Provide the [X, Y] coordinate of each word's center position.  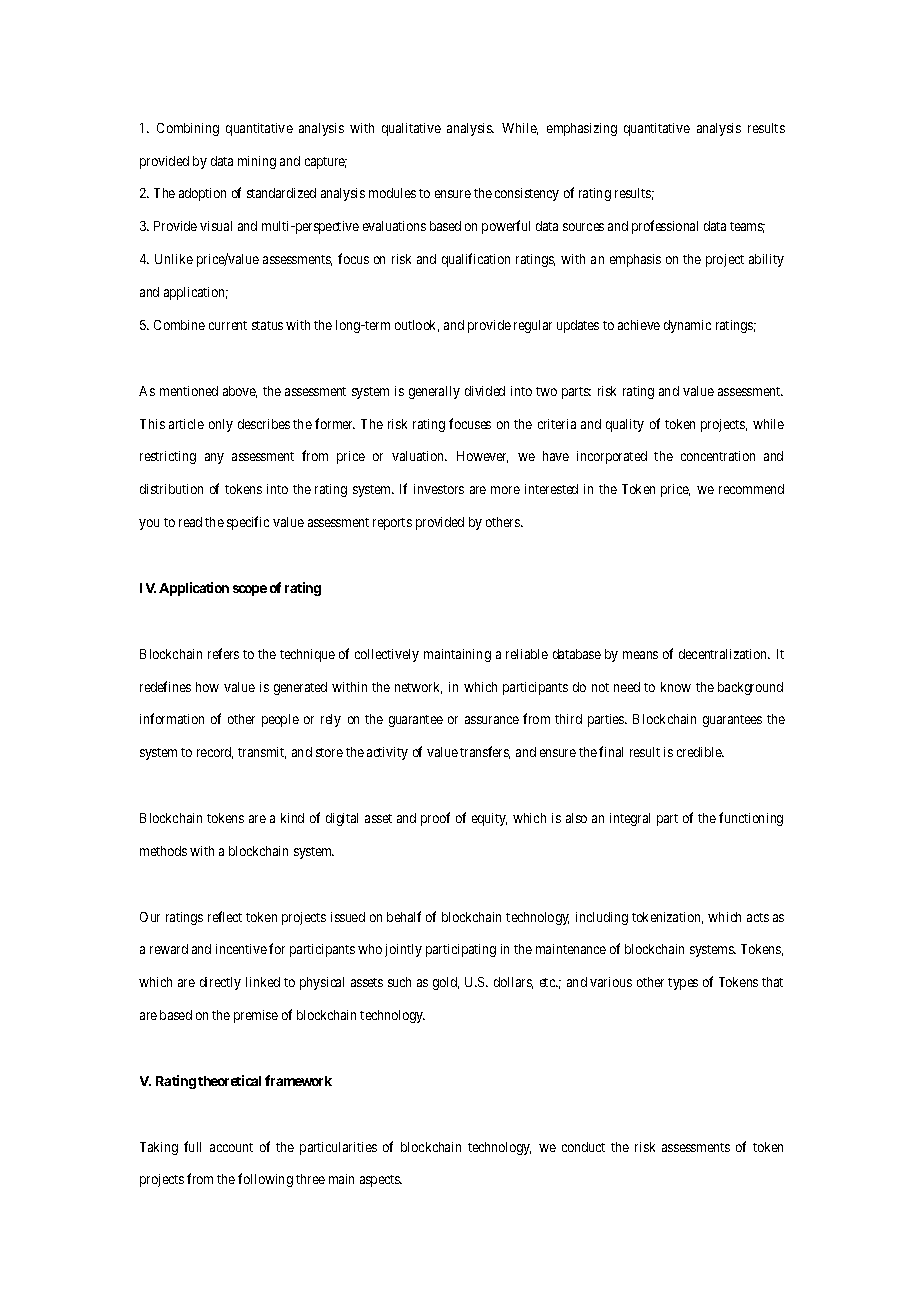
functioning [751, 819]
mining [257, 162]
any [214, 458]
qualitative [411, 129]
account [231, 1147]
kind [292, 818]
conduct [583, 1147]
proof [435, 819]
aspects [381, 1181]
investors [439, 489]
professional [665, 227]
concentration [718, 456]
